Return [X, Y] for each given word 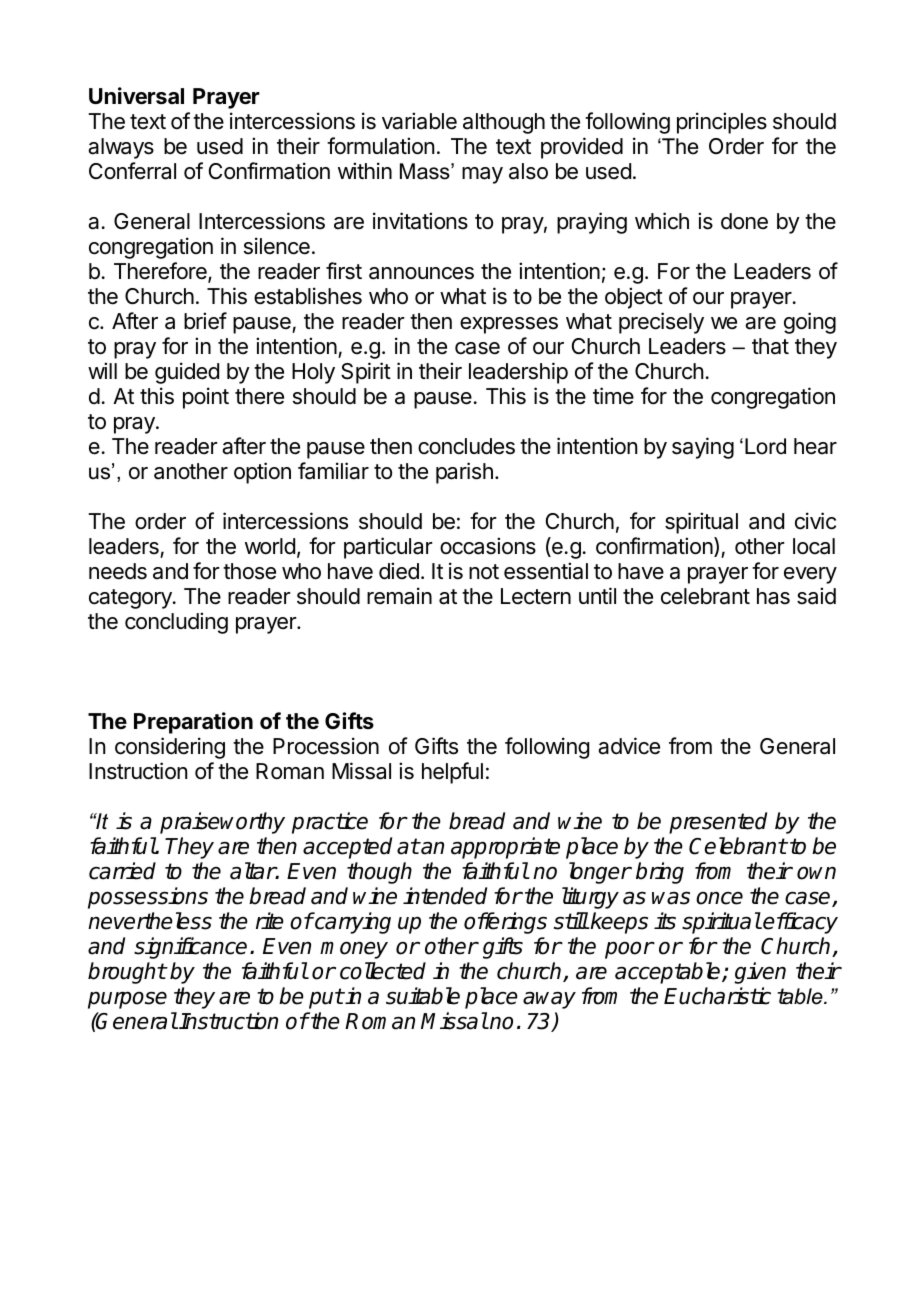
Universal [136, 96]
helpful [452, 773]
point [206, 398]
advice [629, 746]
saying [703, 448]
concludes [466, 446]
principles [722, 123]
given [760, 973]
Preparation [193, 723]
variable [419, 121]
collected [383, 971]
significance [190, 948]
